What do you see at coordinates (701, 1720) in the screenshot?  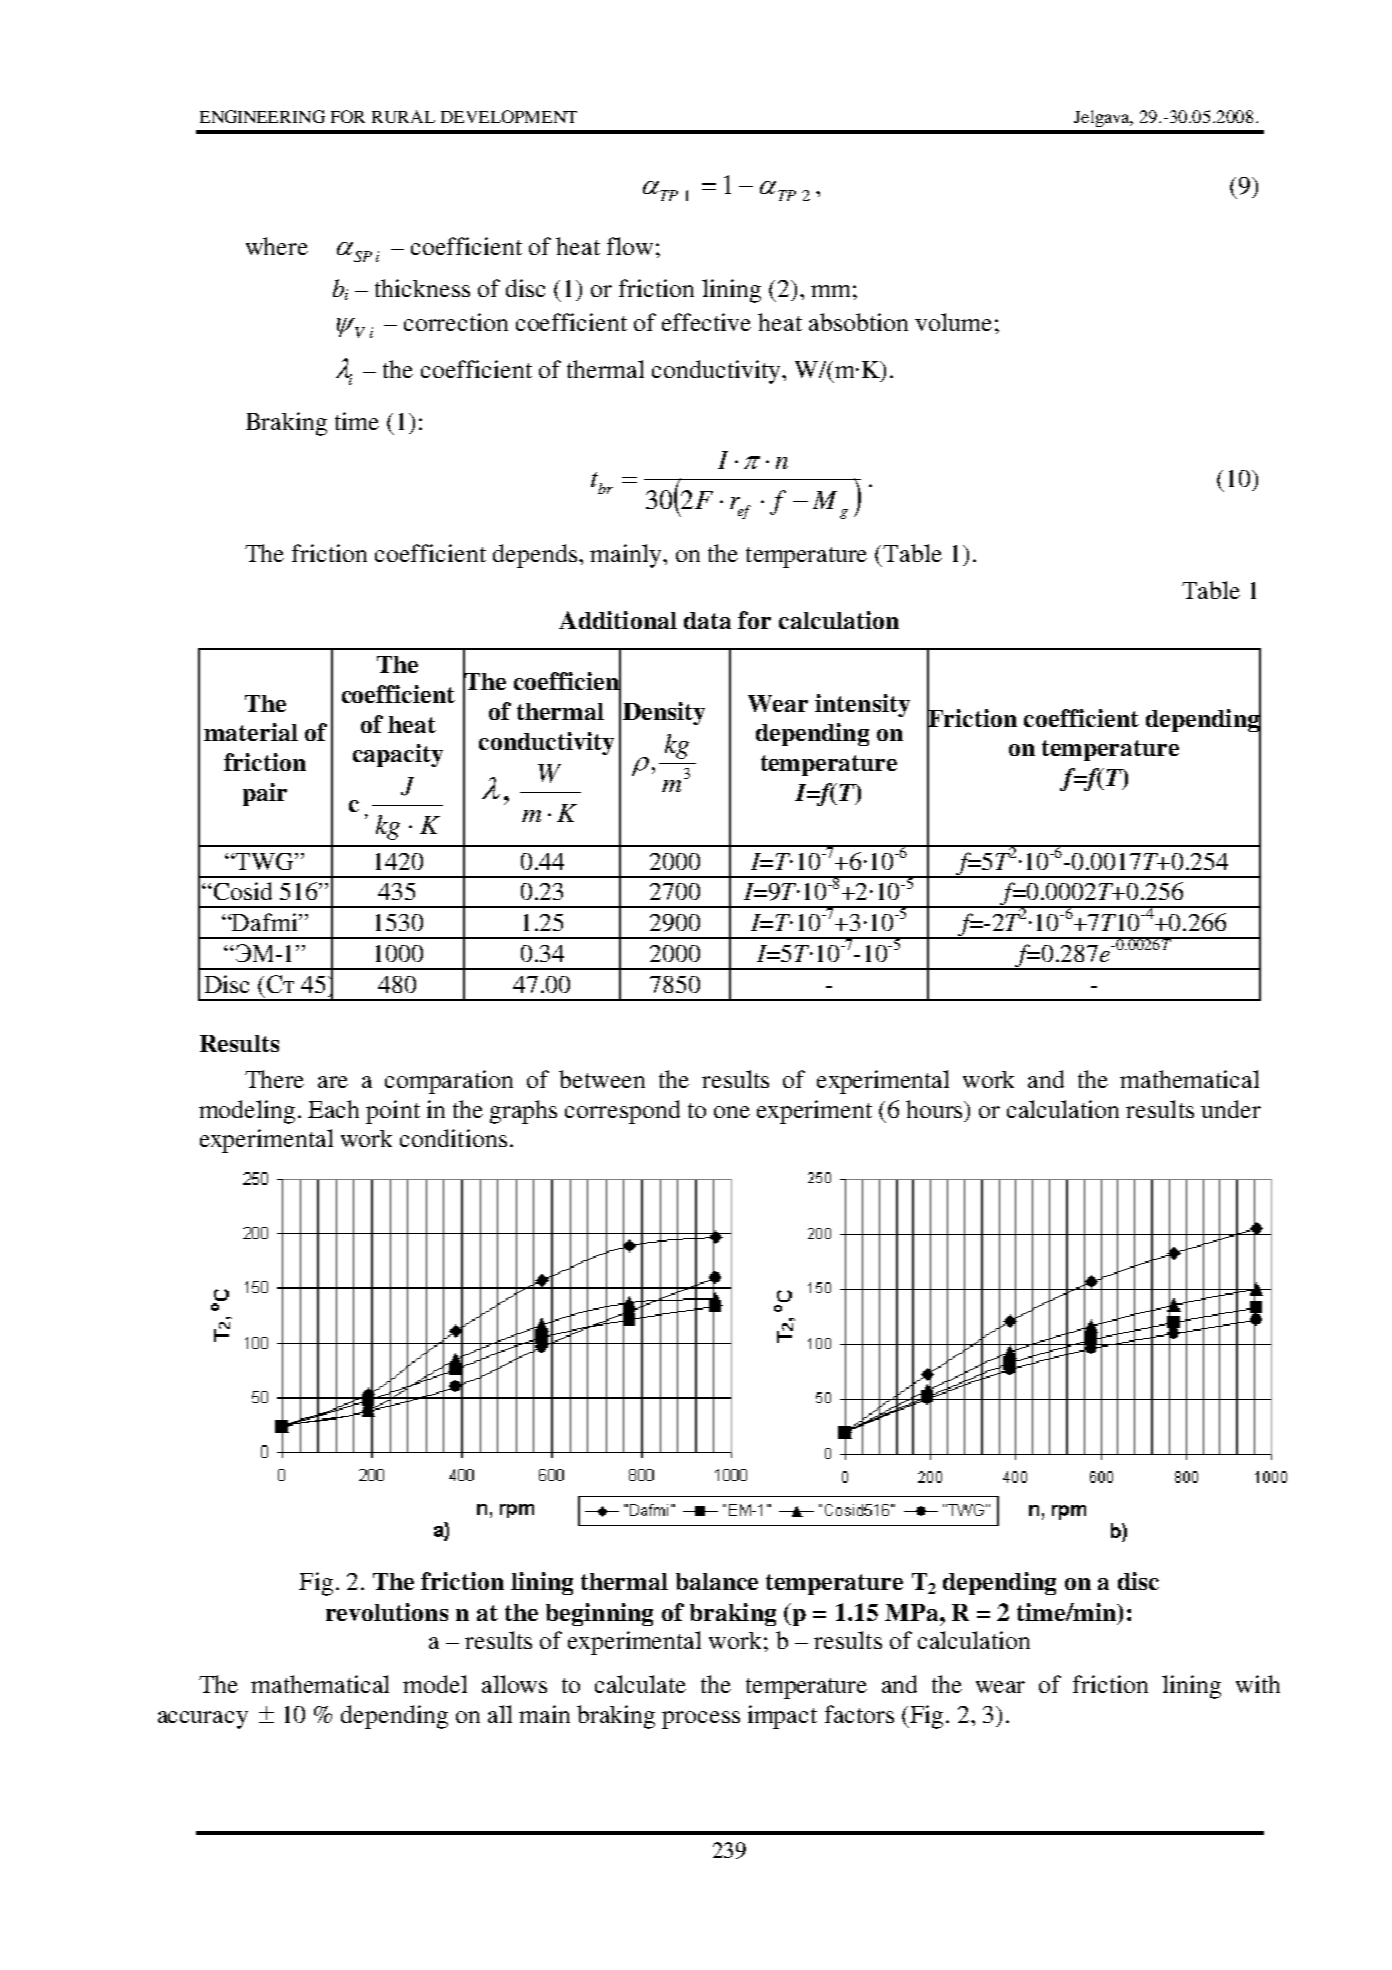 I see `process` at bounding box center [701, 1720].
